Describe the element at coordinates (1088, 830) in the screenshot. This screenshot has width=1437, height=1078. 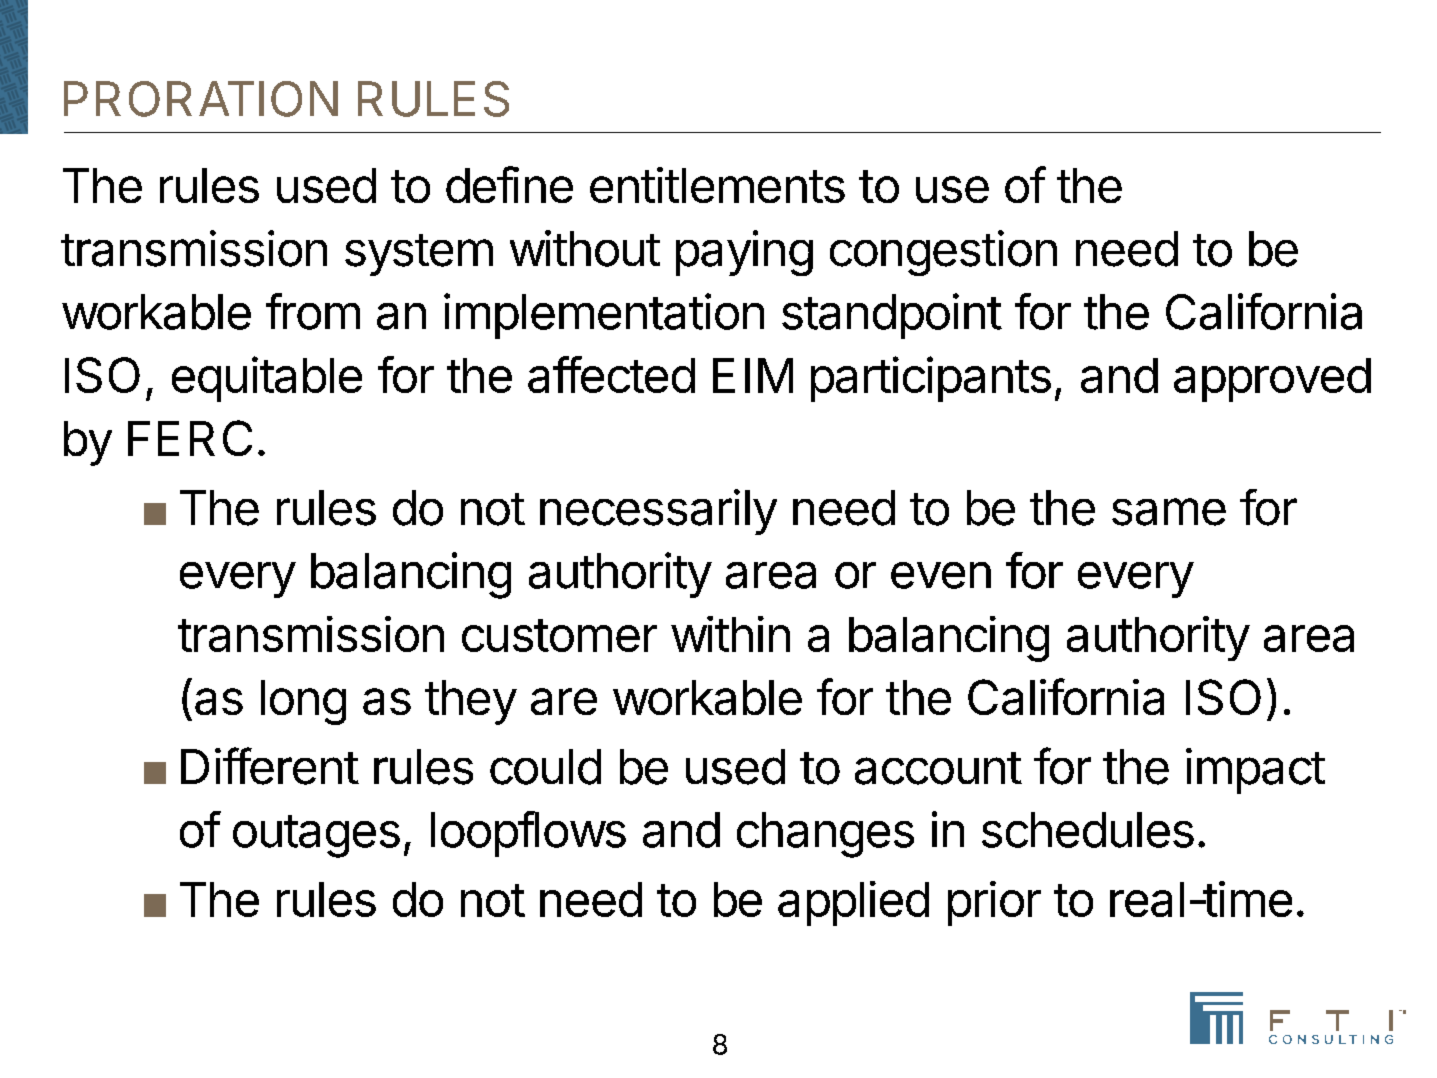
I see `schedules` at that location.
